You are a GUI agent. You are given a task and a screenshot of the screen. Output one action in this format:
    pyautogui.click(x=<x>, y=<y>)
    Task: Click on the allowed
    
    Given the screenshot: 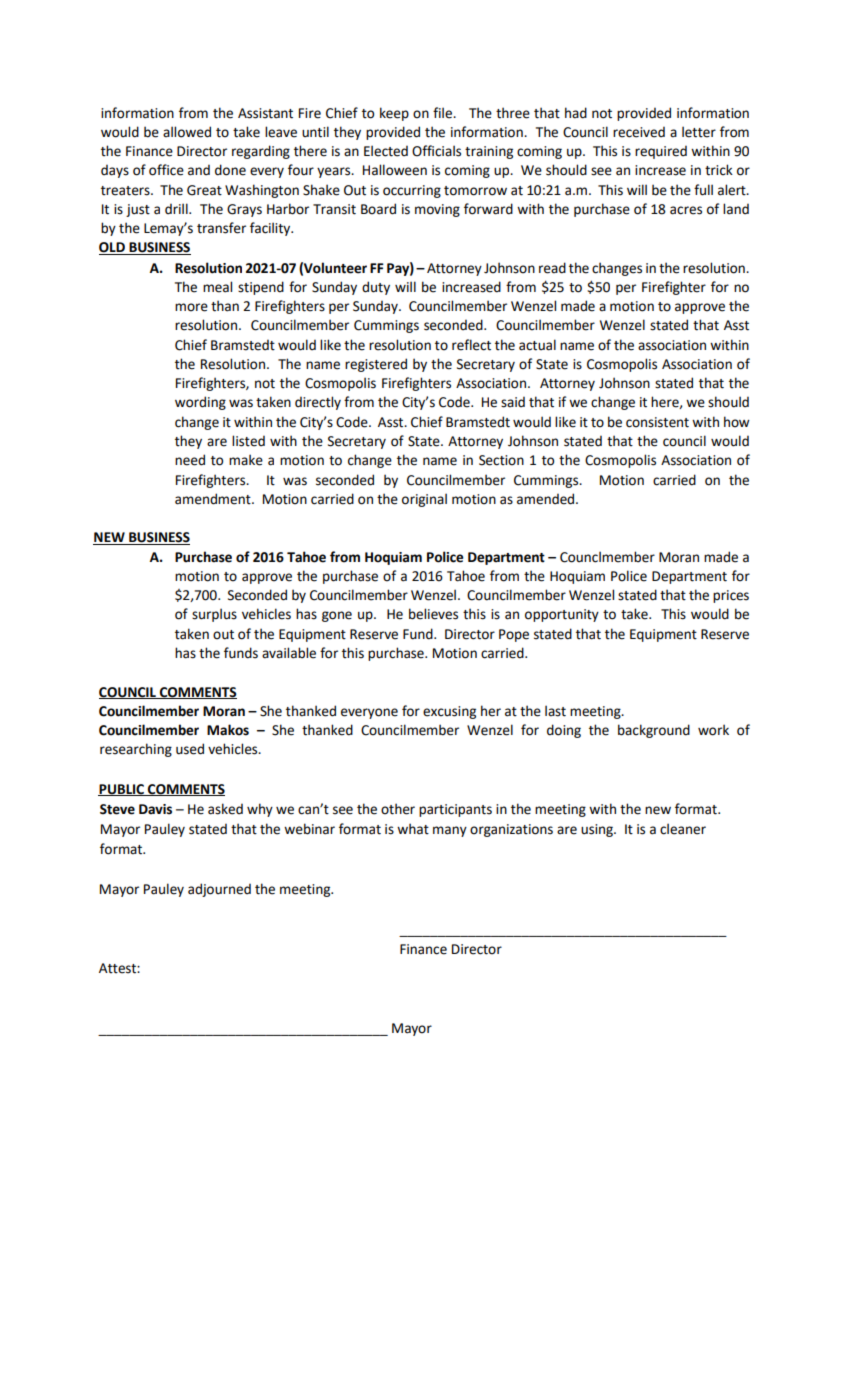 What is the action you would take?
    pyautogui.click(x=187, y=132)
